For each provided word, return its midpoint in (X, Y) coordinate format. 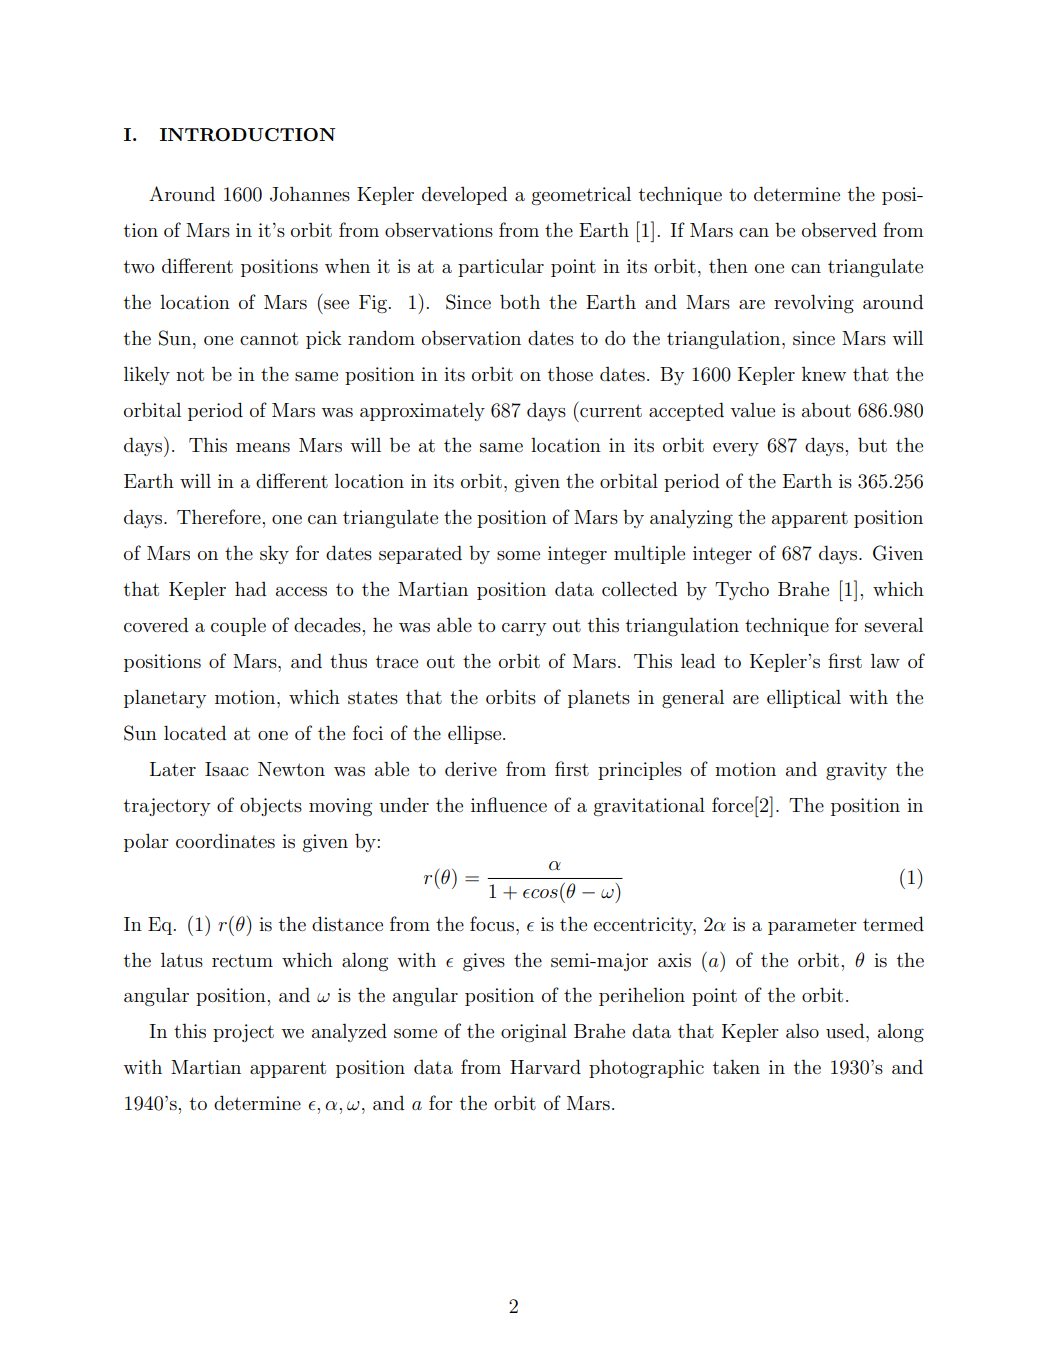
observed (839, 230)
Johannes (310, 194)
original (534, 1033)
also (802, 1031)
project (243, 1033)
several (894, 625)
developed (465, 195)
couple (238, 626)
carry (524, 629)
